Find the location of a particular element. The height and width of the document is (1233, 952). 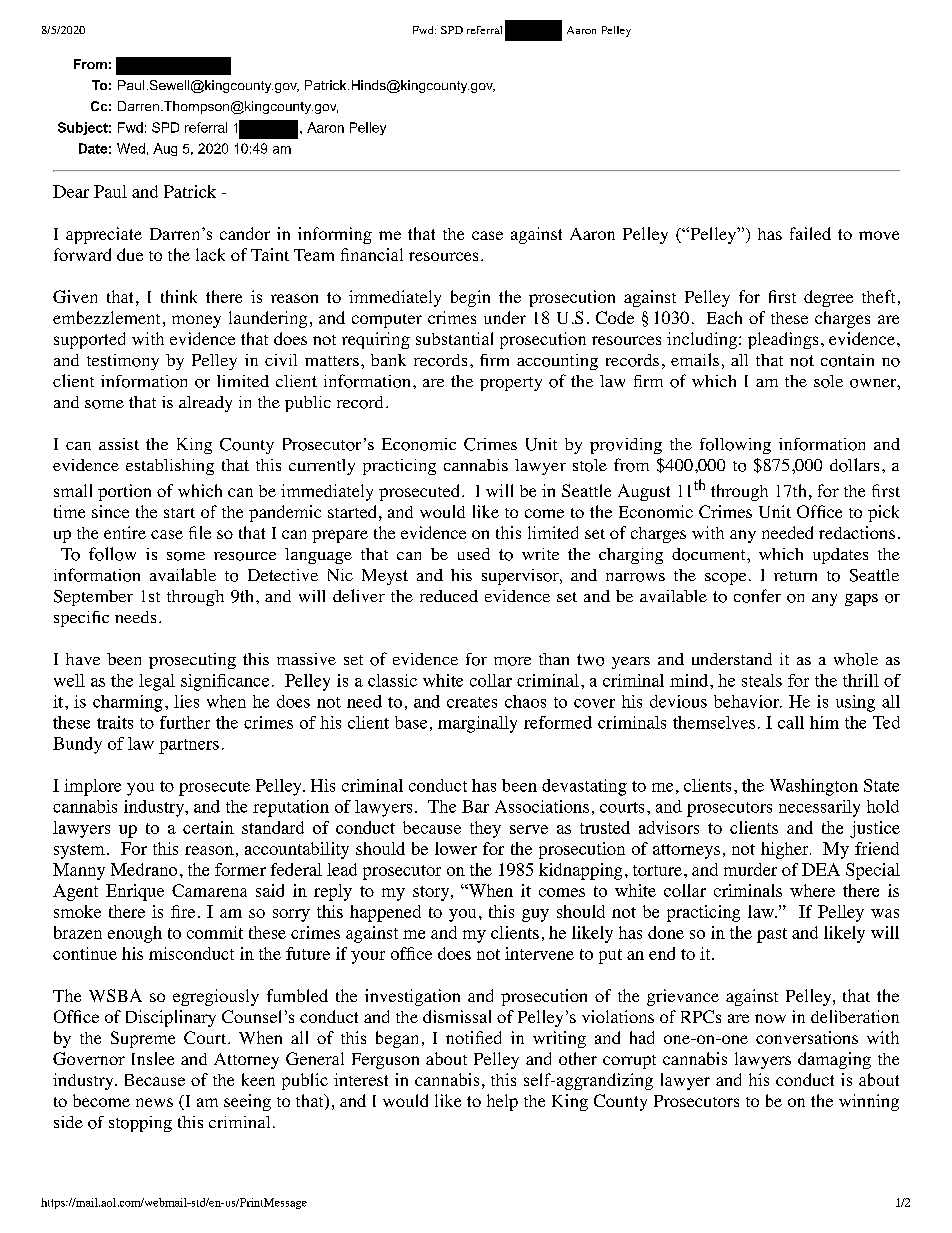

Washington is located at coordinates (814, 787).
